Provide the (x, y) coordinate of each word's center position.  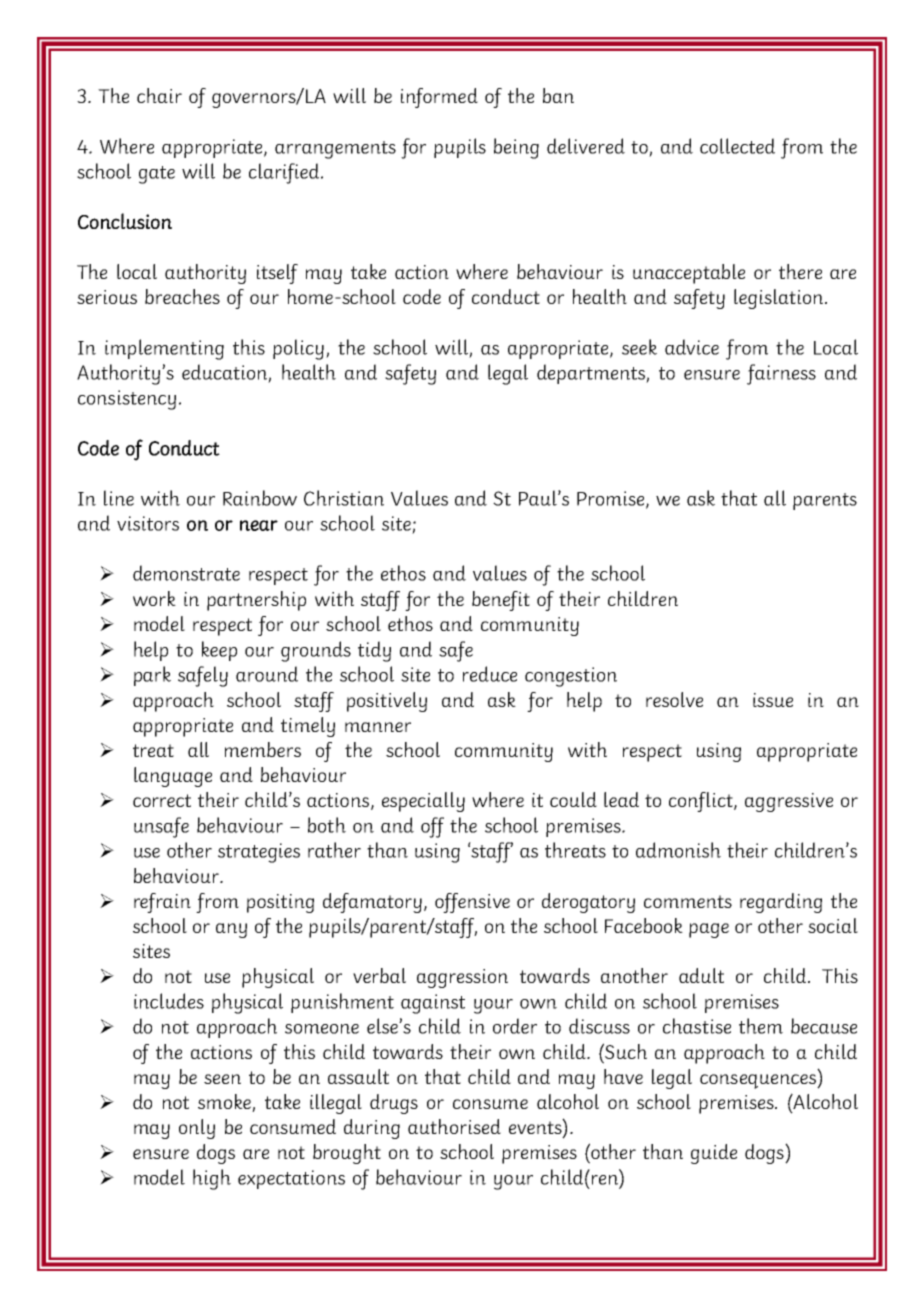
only (197, 1129)
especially (423, 802)
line (119, 498)
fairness (781, 374)
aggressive (789, 802)
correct (162, 800)
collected (737, 146)
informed (439, 98)
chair (159, 95)
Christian (344, 498)
